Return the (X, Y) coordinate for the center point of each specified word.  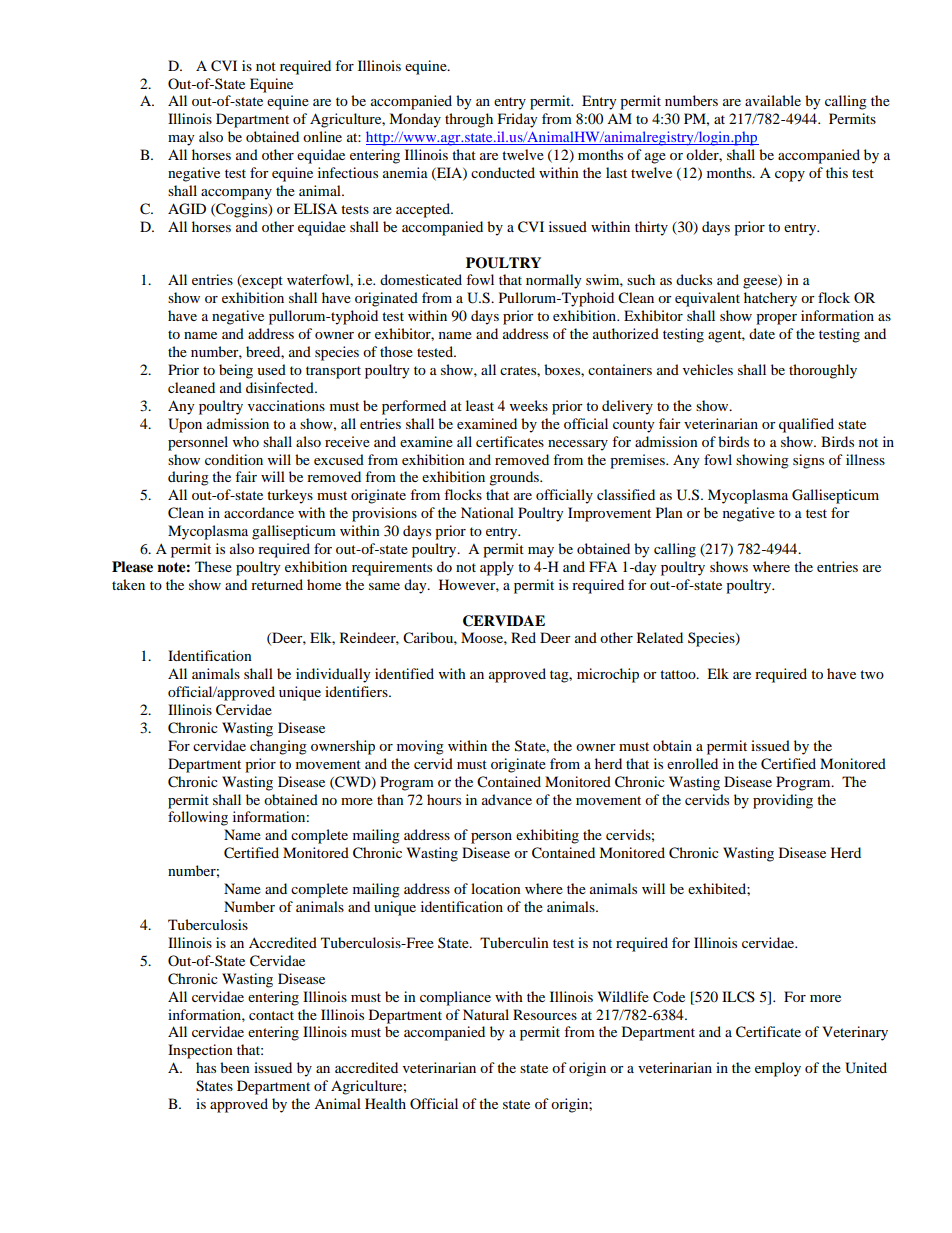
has (206, 1067)
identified (404, 673)
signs (808, 461)
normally (554, 281)
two (872, 674)
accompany (236, 194)
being (236, 371)
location (496, 888)
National (487, 512)
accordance (259, 512)
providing (783, 801)
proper (776, 319)
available (773, 100)
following (198, 818)
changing (278, 747)
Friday (518, 120)
